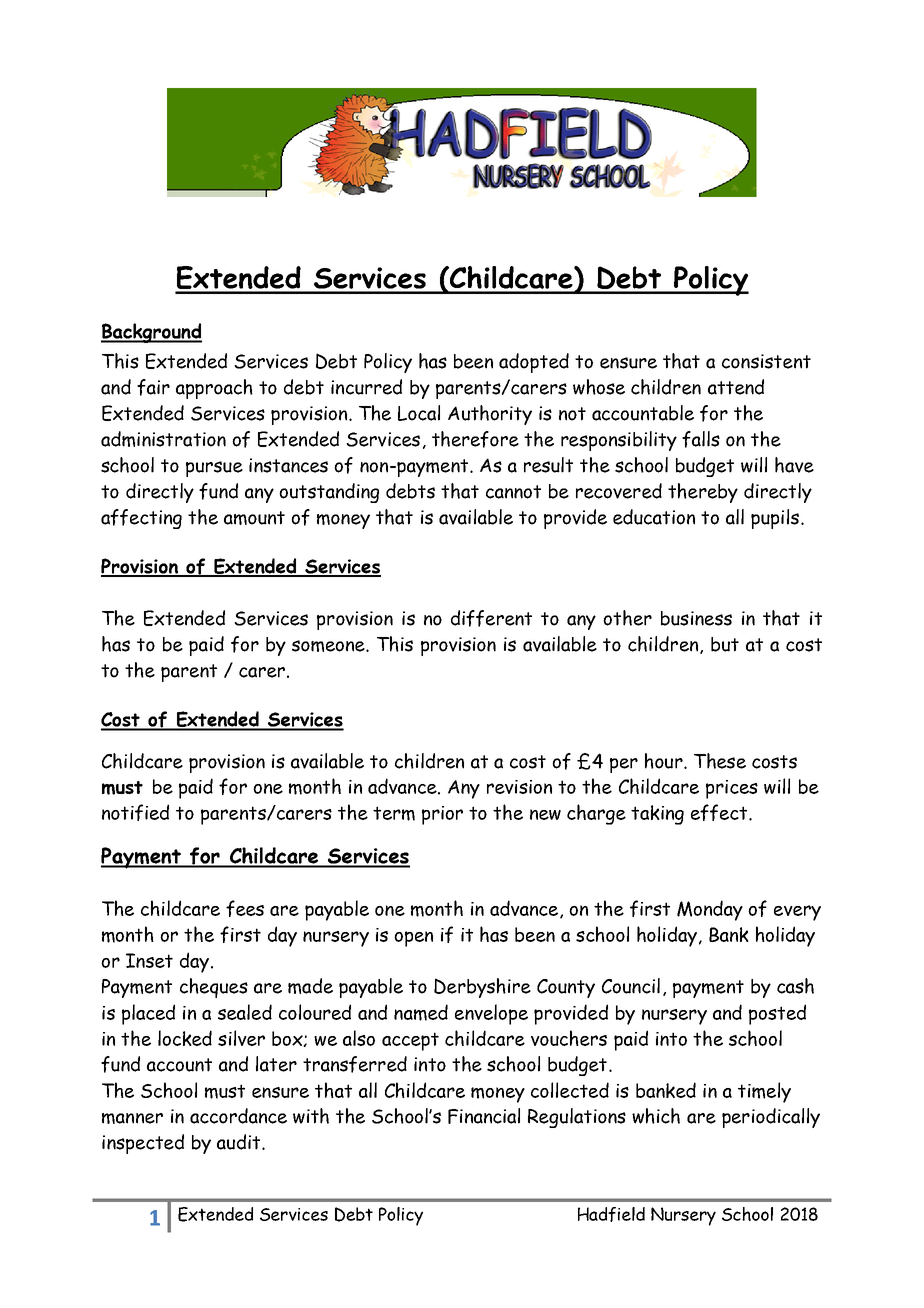 The width and height of the screenshot is (924, 1308). Describe the element at coordinates (214, 389) in the screenshot. I see `approach` at that location.
